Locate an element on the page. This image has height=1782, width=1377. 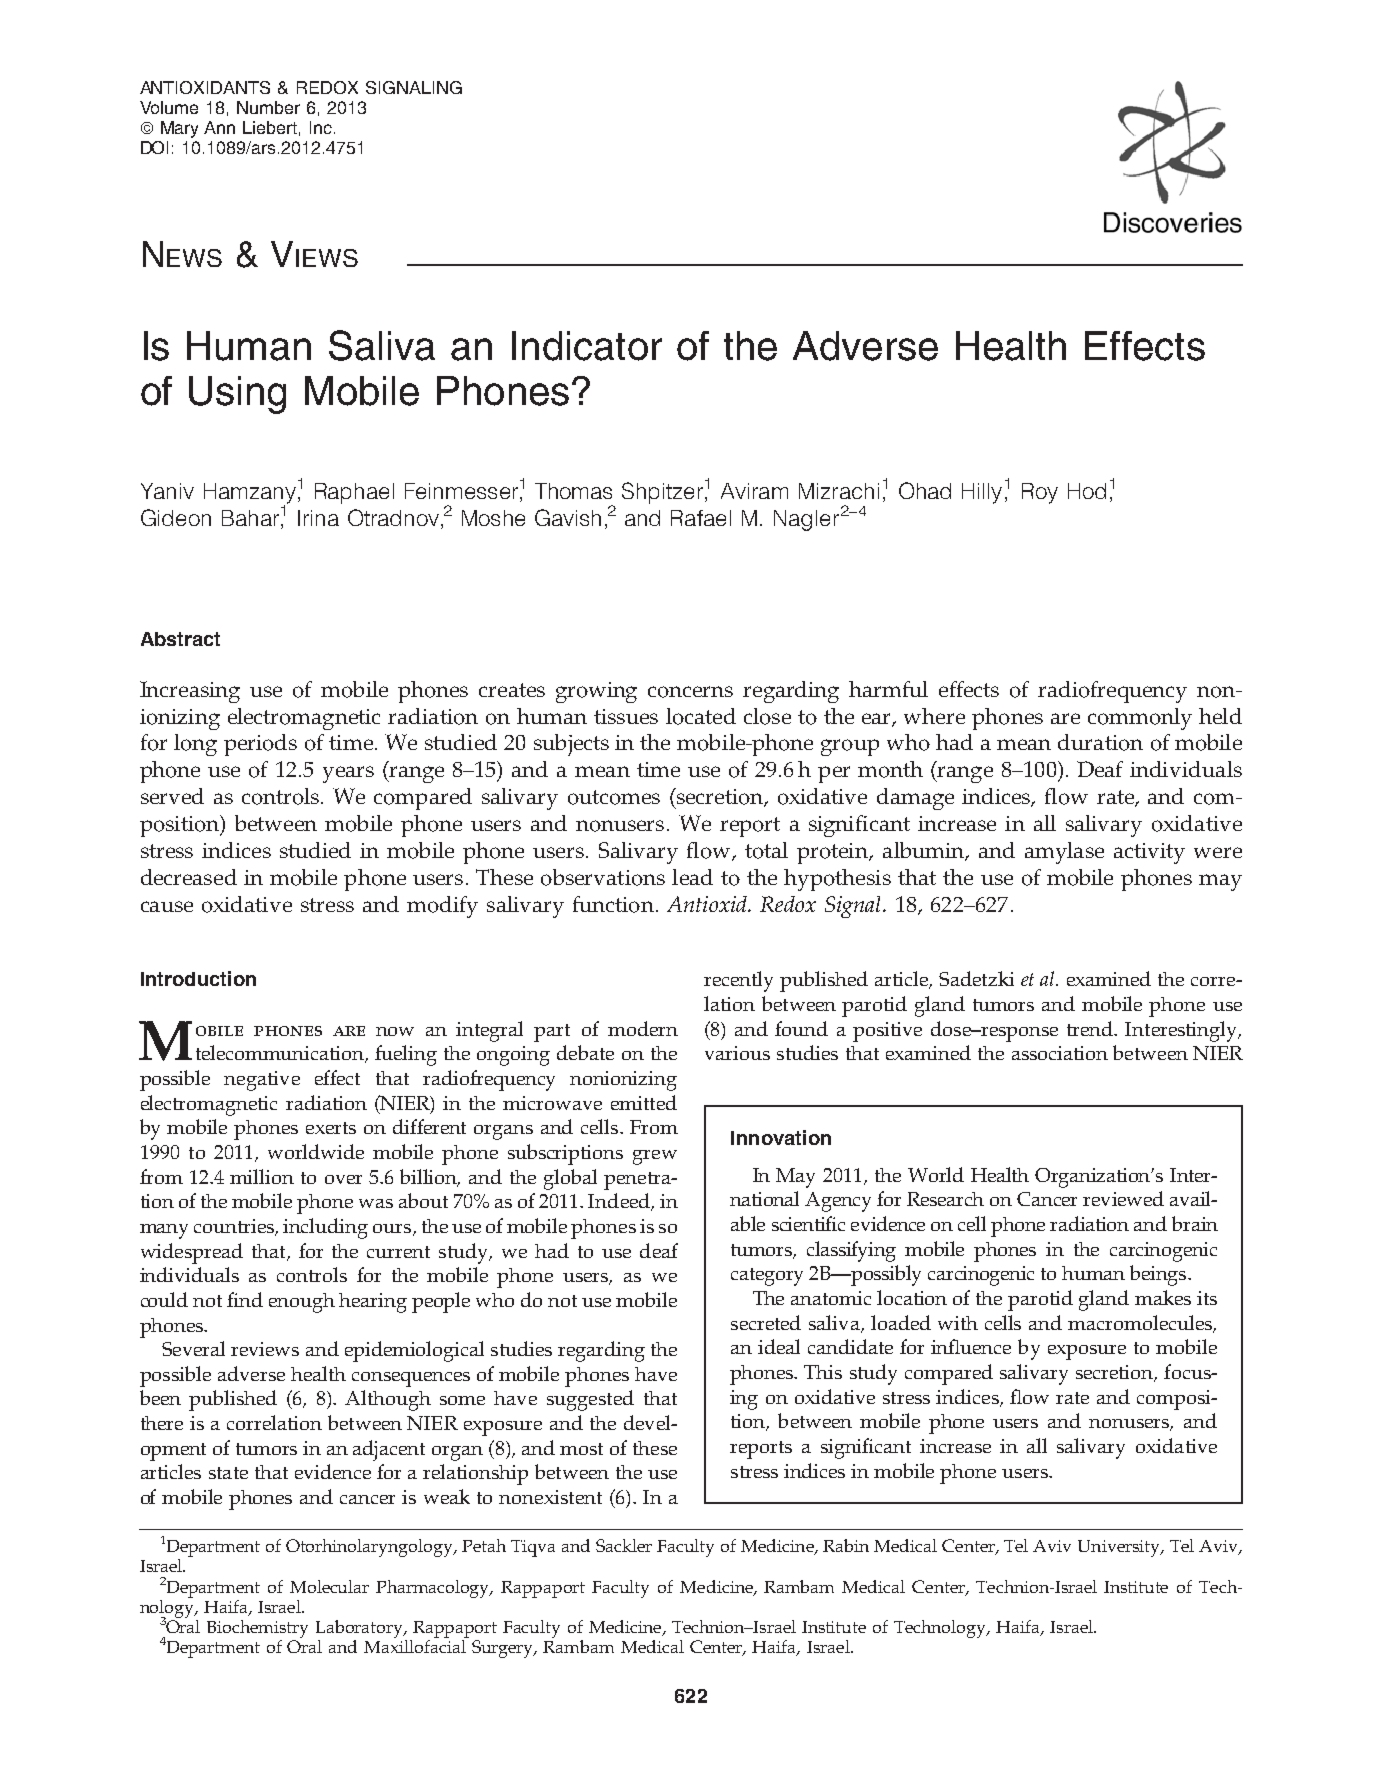
Indicator is located at coordinates (587, 346).
